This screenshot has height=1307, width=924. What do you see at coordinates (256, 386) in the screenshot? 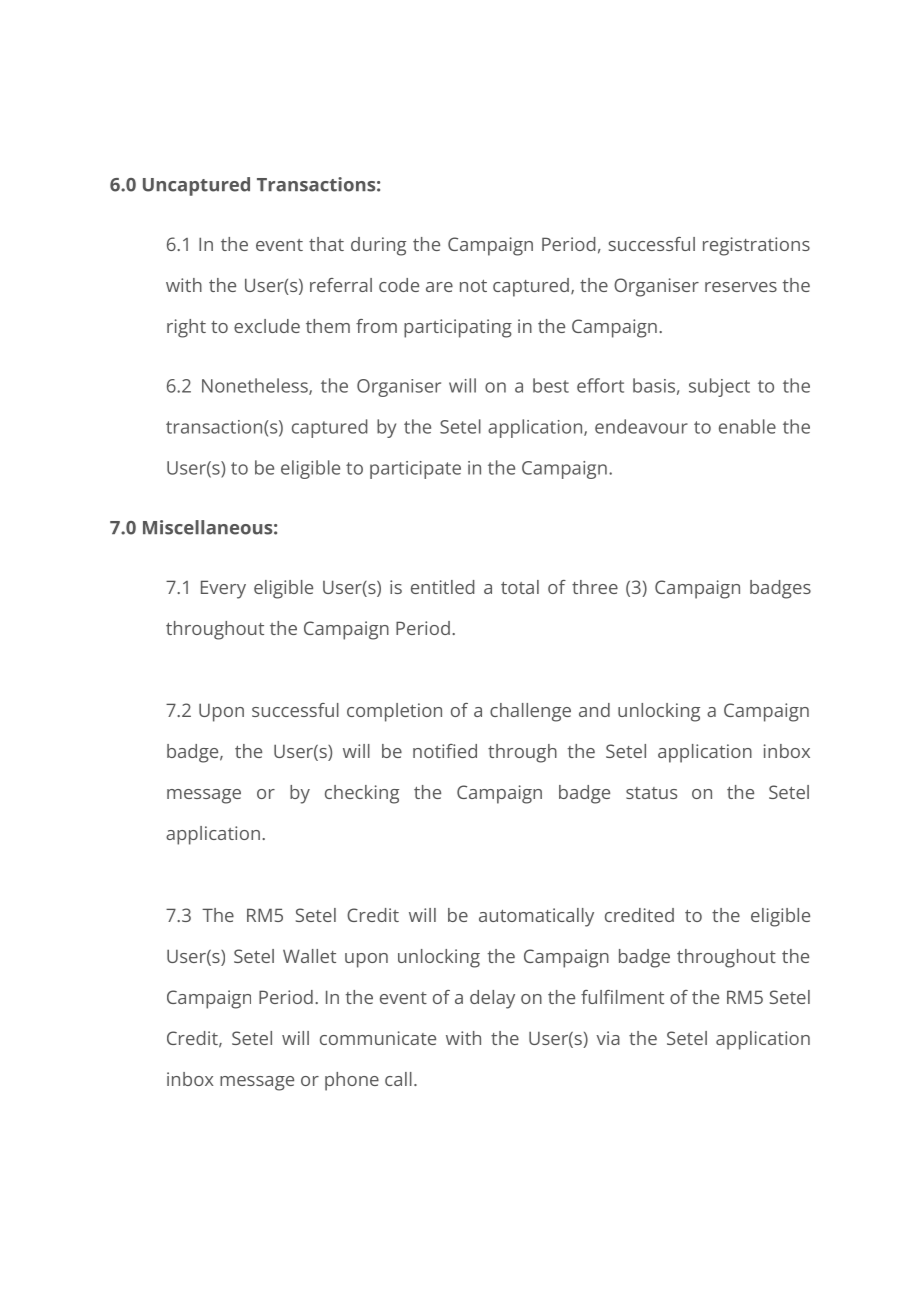
I see `Nonetheless` at bounding box center [256, 386].
